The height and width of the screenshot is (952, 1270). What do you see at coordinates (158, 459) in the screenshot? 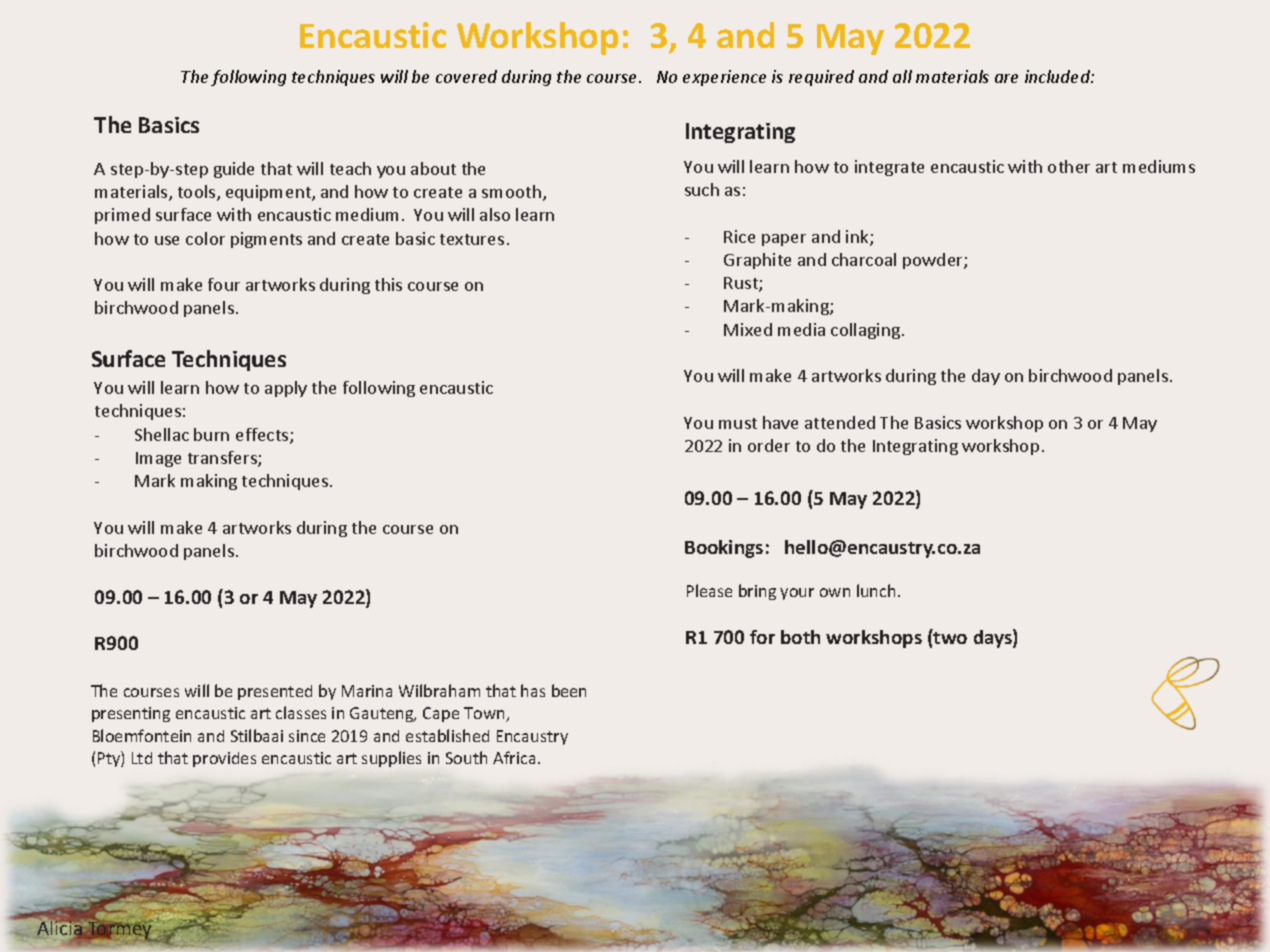
I see `Image` at bounding box center [158, 459].
